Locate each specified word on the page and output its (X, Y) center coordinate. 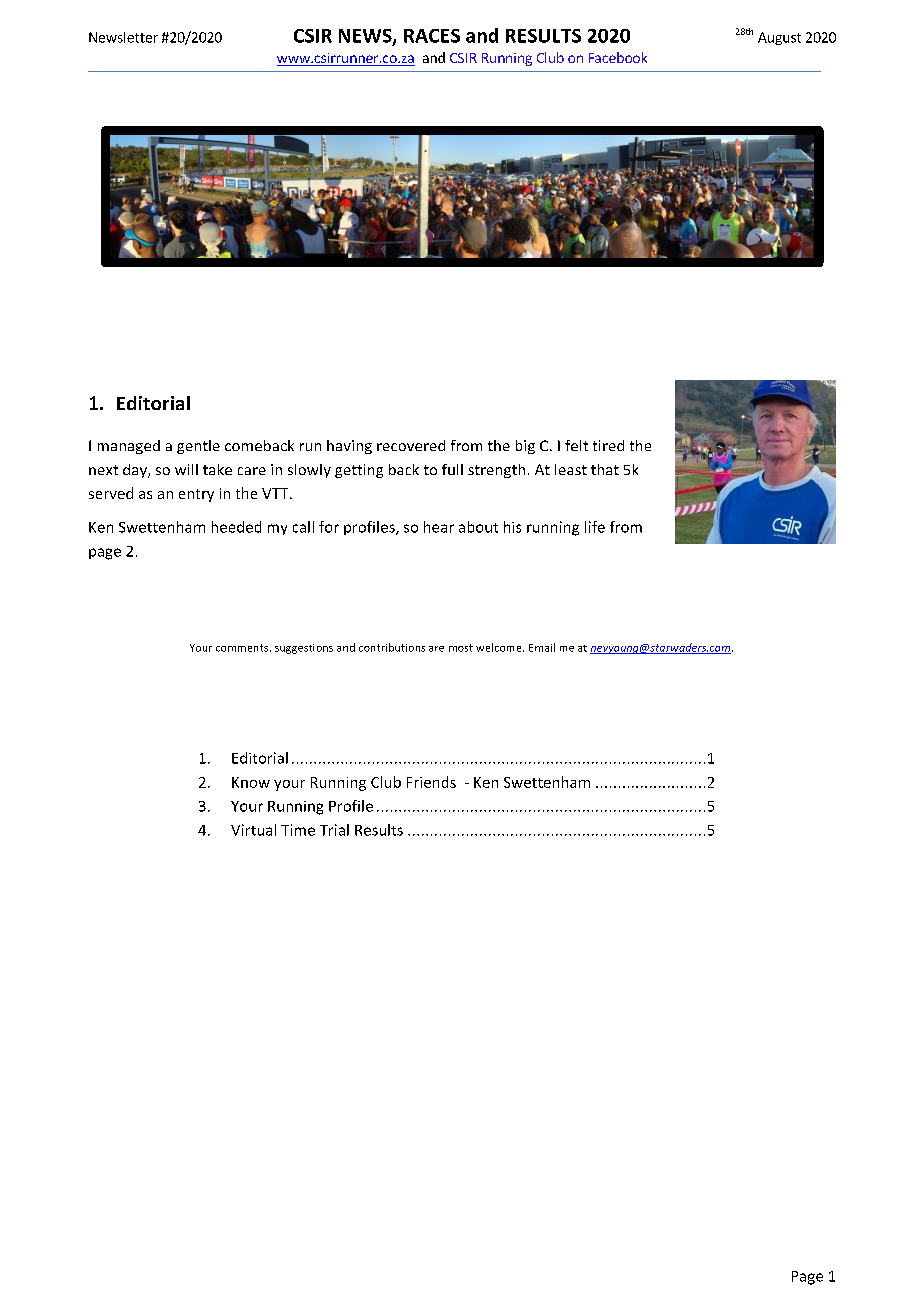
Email (542, 647)
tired (608, 445)
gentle (198, 447)
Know (251, 782)
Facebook (618, 57)
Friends (431, 782)
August (779, 38)
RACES (432, 36)
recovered (411, 445)
